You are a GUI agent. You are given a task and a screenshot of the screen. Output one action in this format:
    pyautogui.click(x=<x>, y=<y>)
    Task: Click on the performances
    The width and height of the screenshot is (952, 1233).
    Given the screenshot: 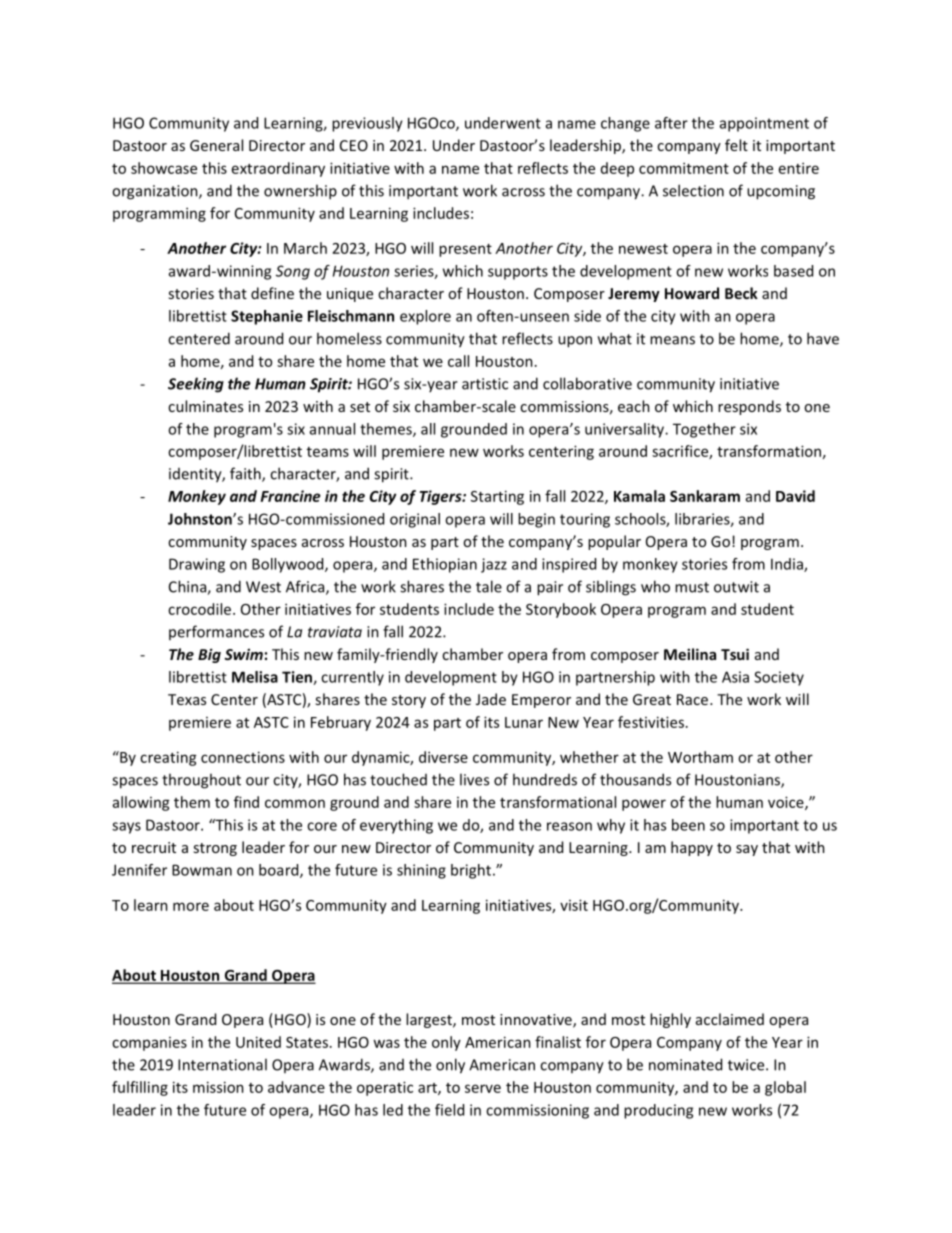 What is the action you would take?
    pyautogui.click(x=216, y=632)
